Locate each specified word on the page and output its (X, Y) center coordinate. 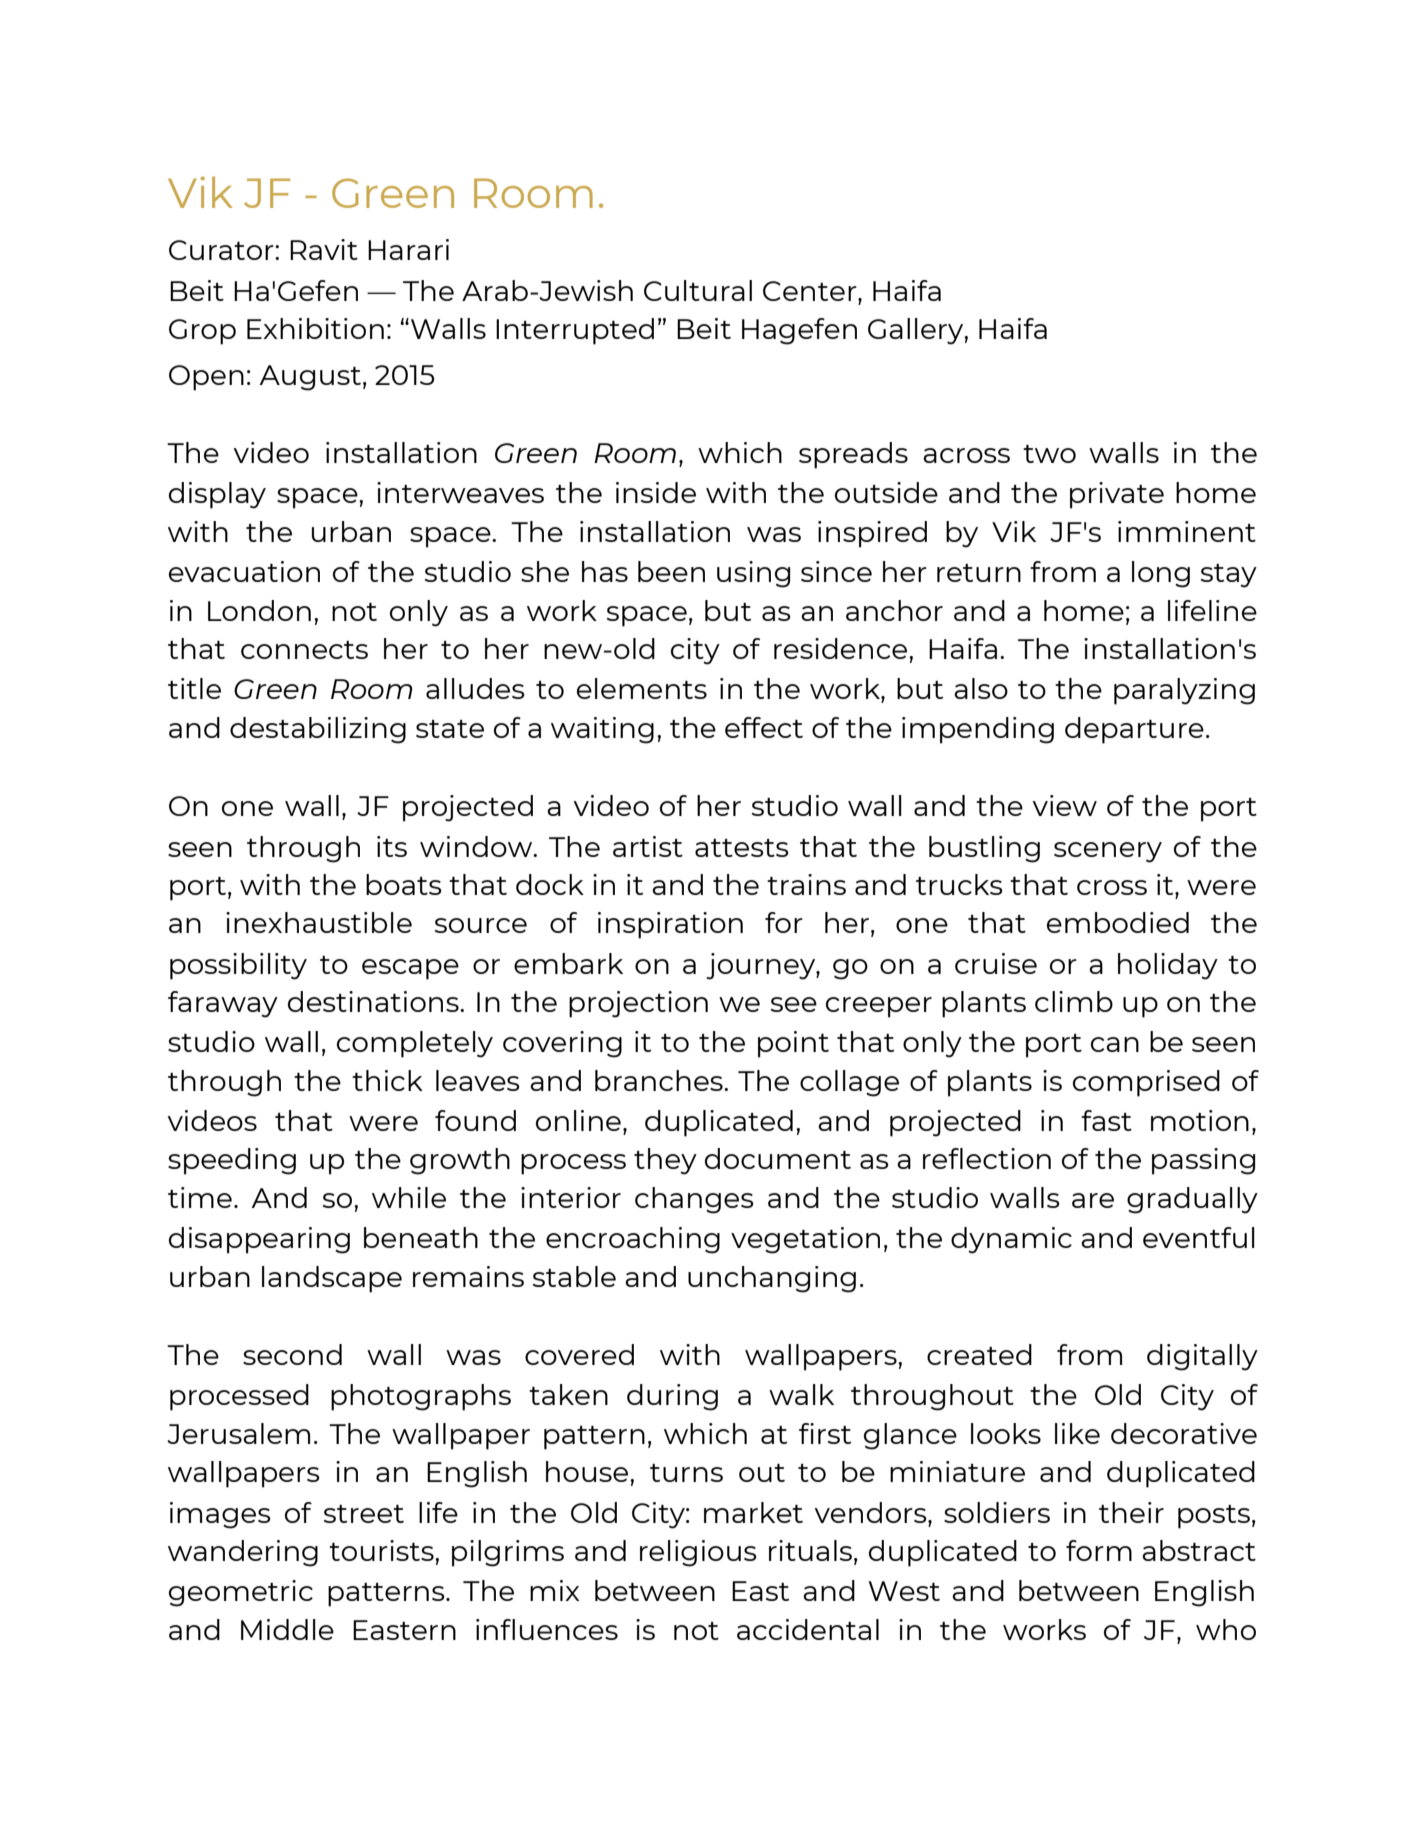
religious (698, 1553)
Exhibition (315, 328)
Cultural (698, 290)
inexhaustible (319, 922)
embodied (1118, 922)
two (1049, 454)
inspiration (670, 925)
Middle (287, 1629)
